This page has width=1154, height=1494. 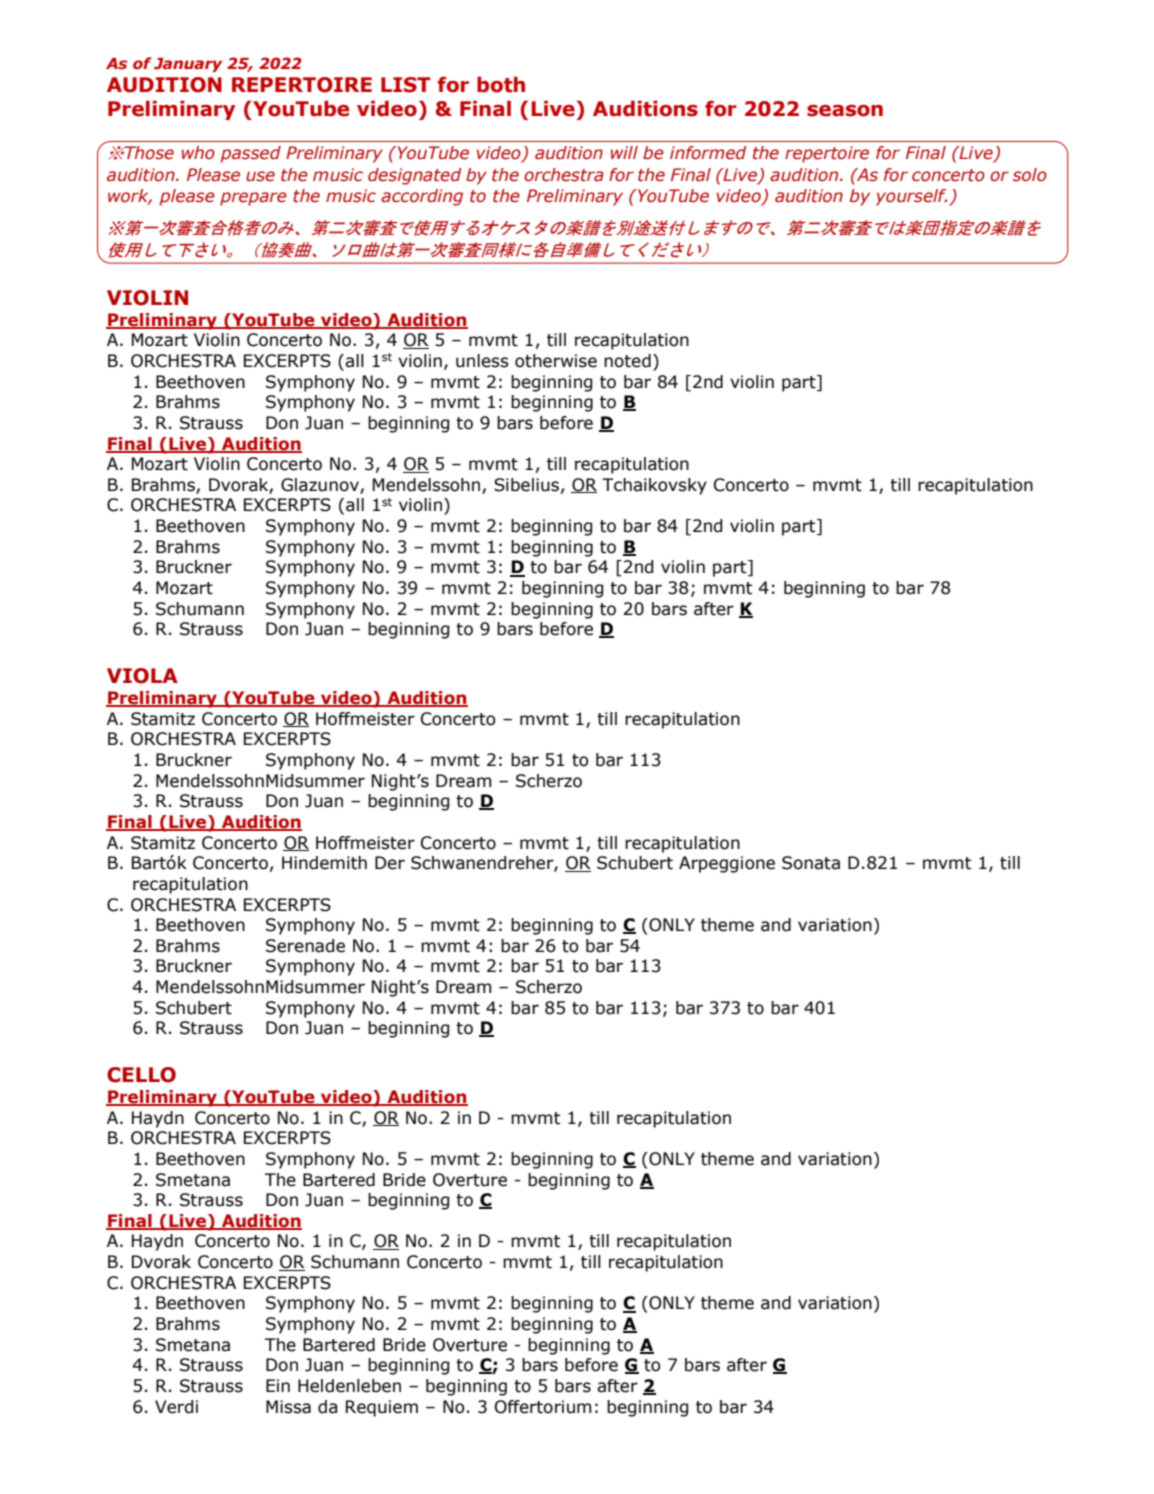 What do you see at coordinates (142, 676) in the page?
I see `VIOLA` at bounding box center [142, 676].
